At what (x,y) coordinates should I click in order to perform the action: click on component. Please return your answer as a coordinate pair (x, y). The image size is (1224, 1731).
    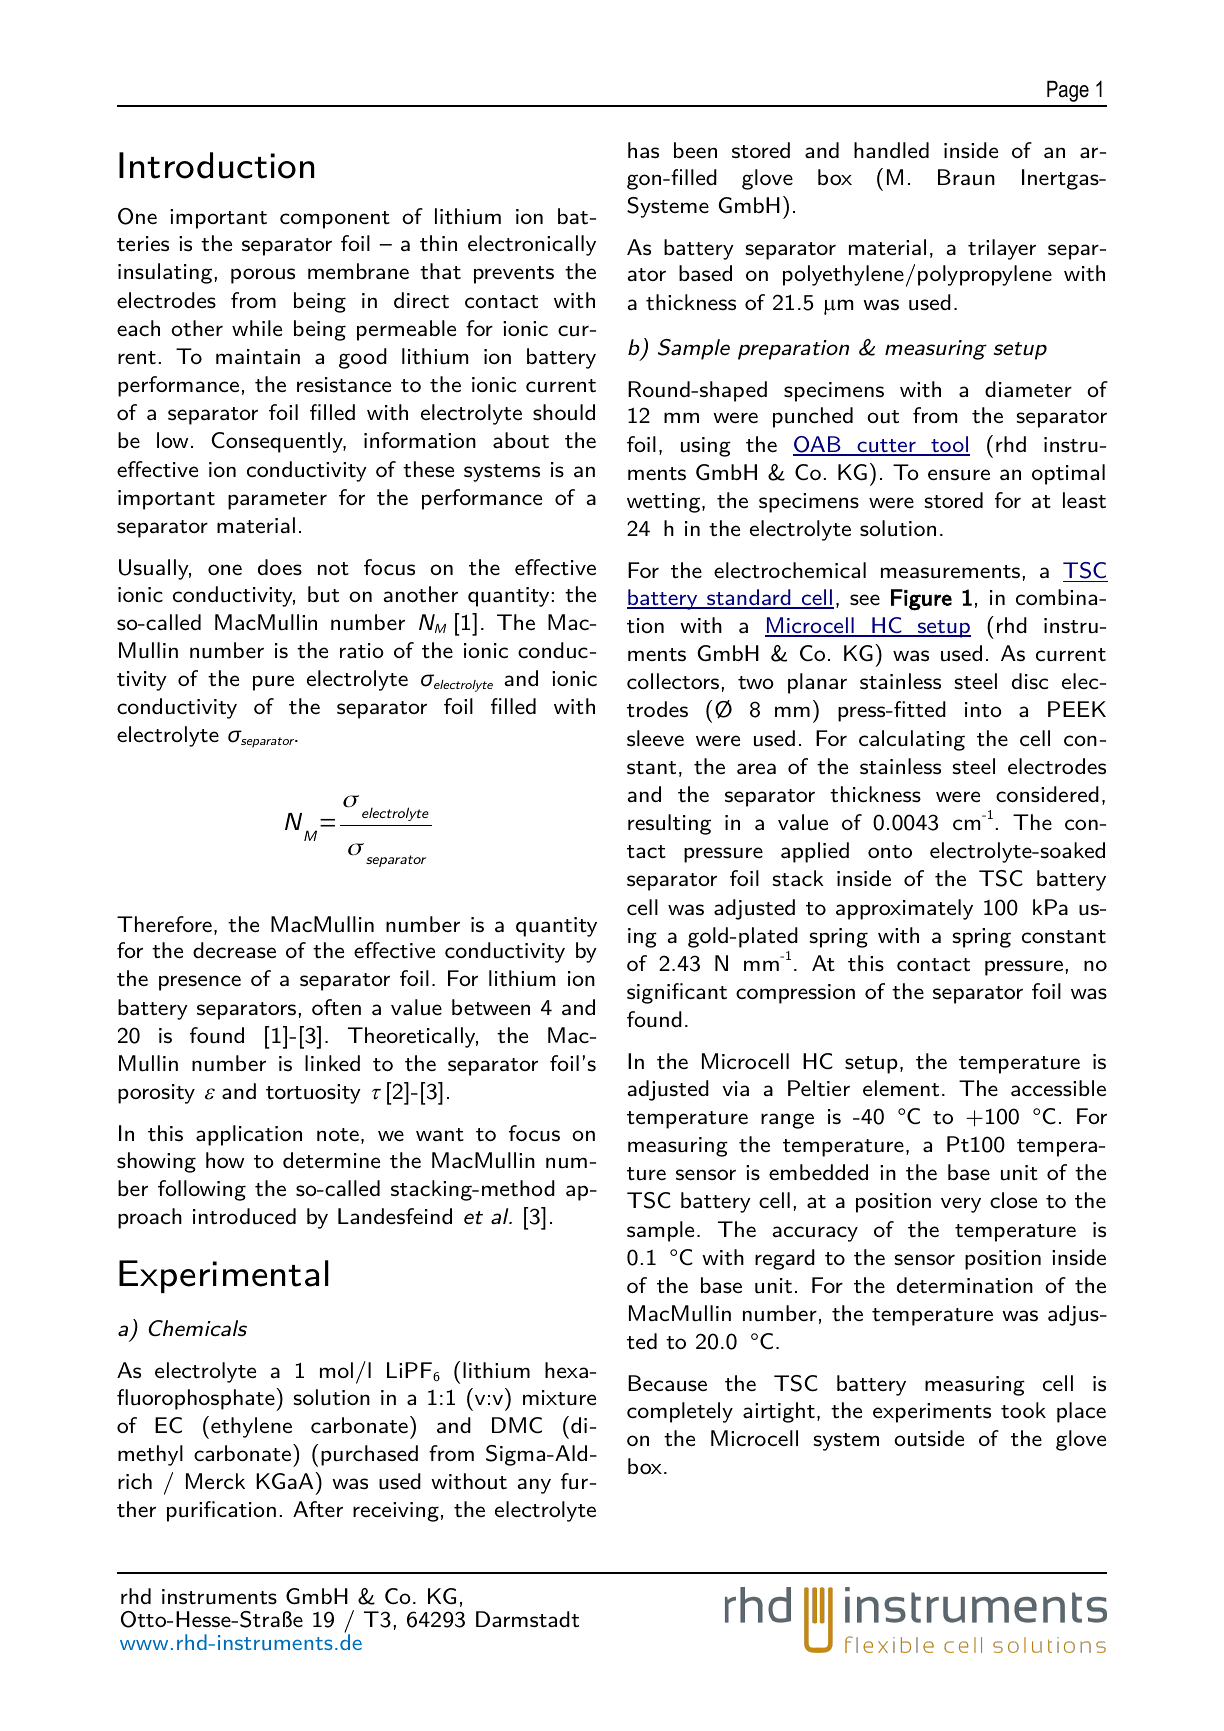
    Looking at the image, I should click on (335, 220).
